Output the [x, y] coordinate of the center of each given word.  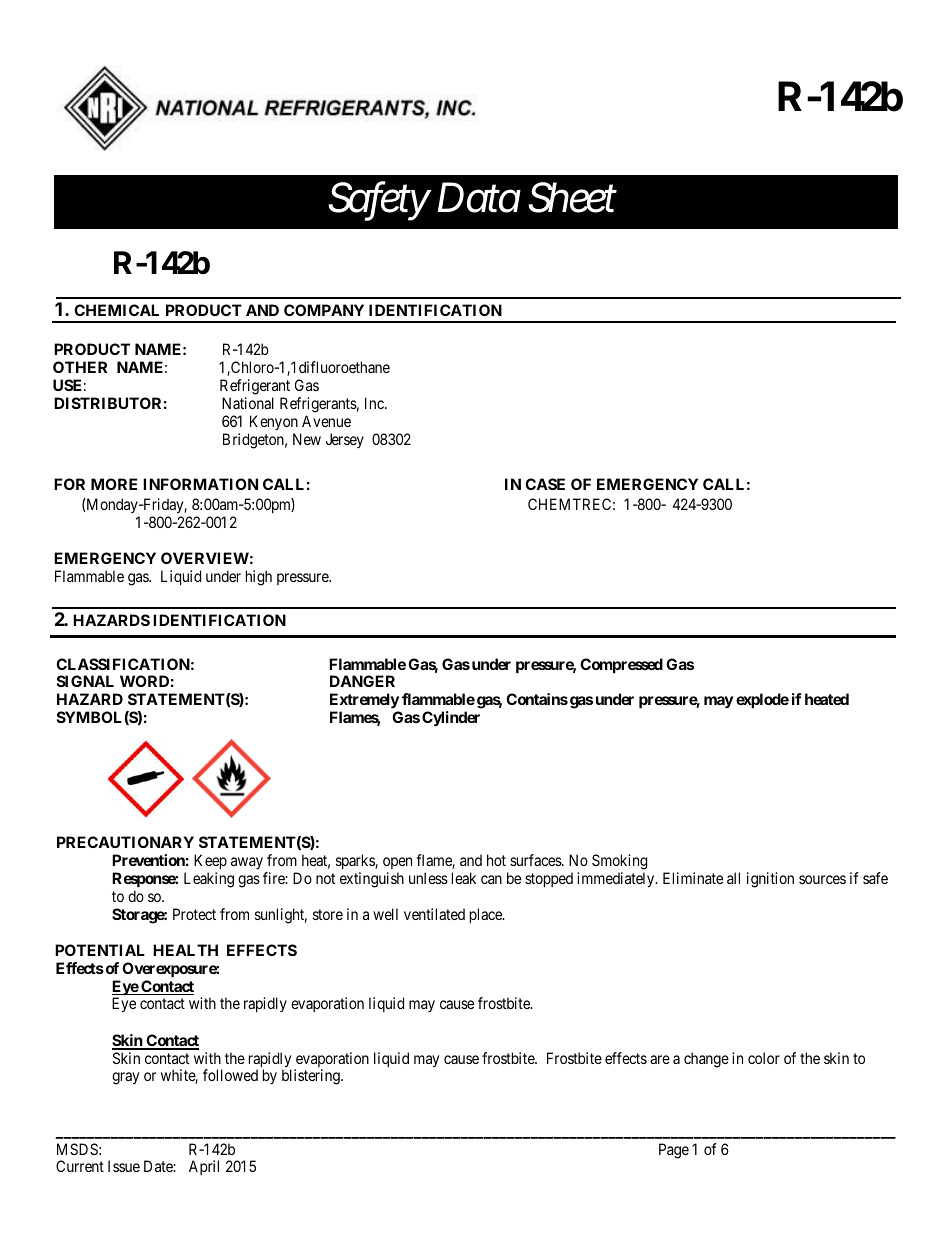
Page [674, 1151]
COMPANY [324, 310]
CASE [545, 484]
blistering [312, 1077]
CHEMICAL [116, 310]
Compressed [621, 665]
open [397, 865]
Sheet [572, 198]
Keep [210, 863]
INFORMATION [200, 484]
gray [125, 1078]
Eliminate [693, 878]
